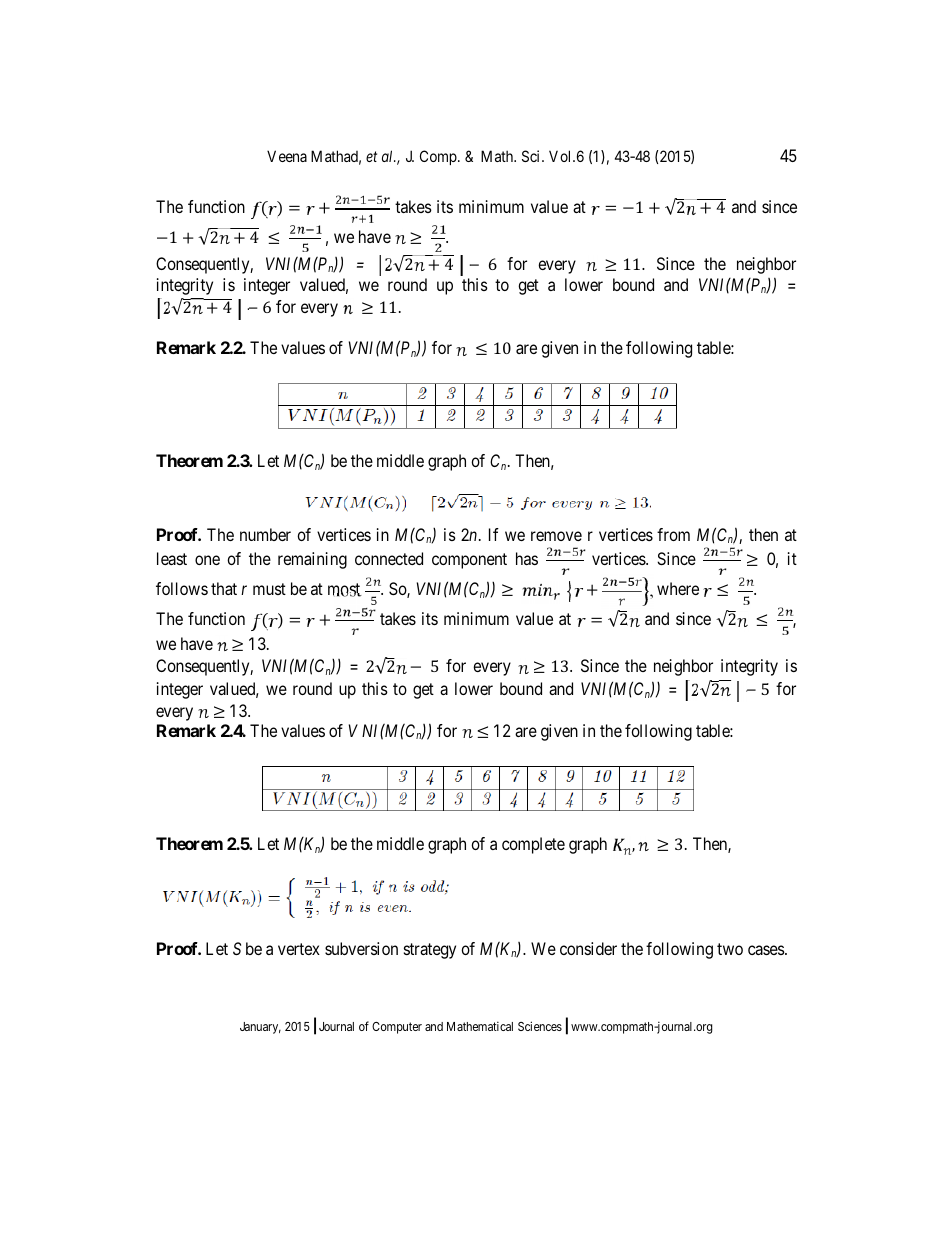  What do you see at coordinates (299, 949) in the screenshot?
I see `vertex` at bounding box center [299, 949].
